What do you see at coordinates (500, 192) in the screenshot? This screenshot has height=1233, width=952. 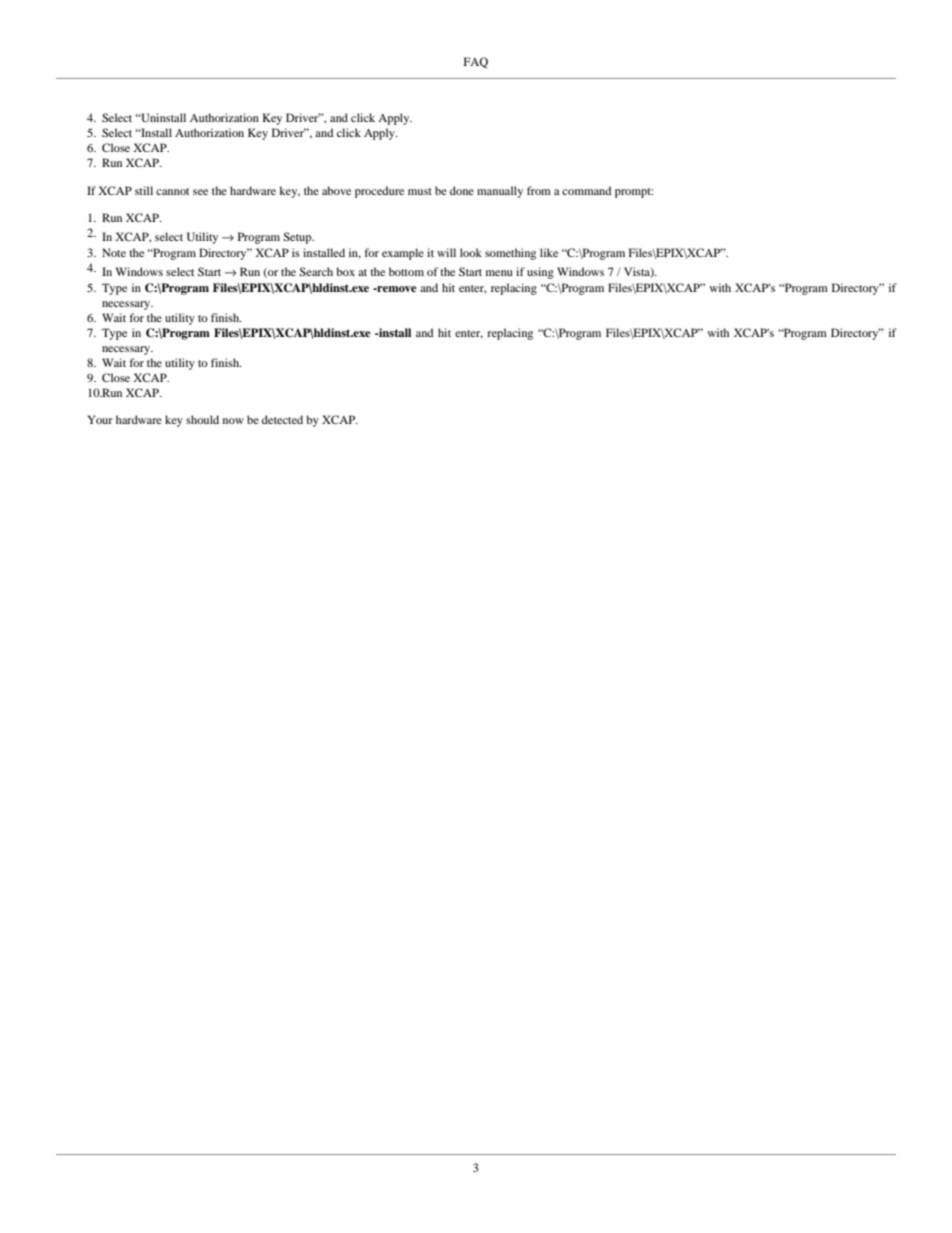 I see `manually` at bounding box center [500, 192].
